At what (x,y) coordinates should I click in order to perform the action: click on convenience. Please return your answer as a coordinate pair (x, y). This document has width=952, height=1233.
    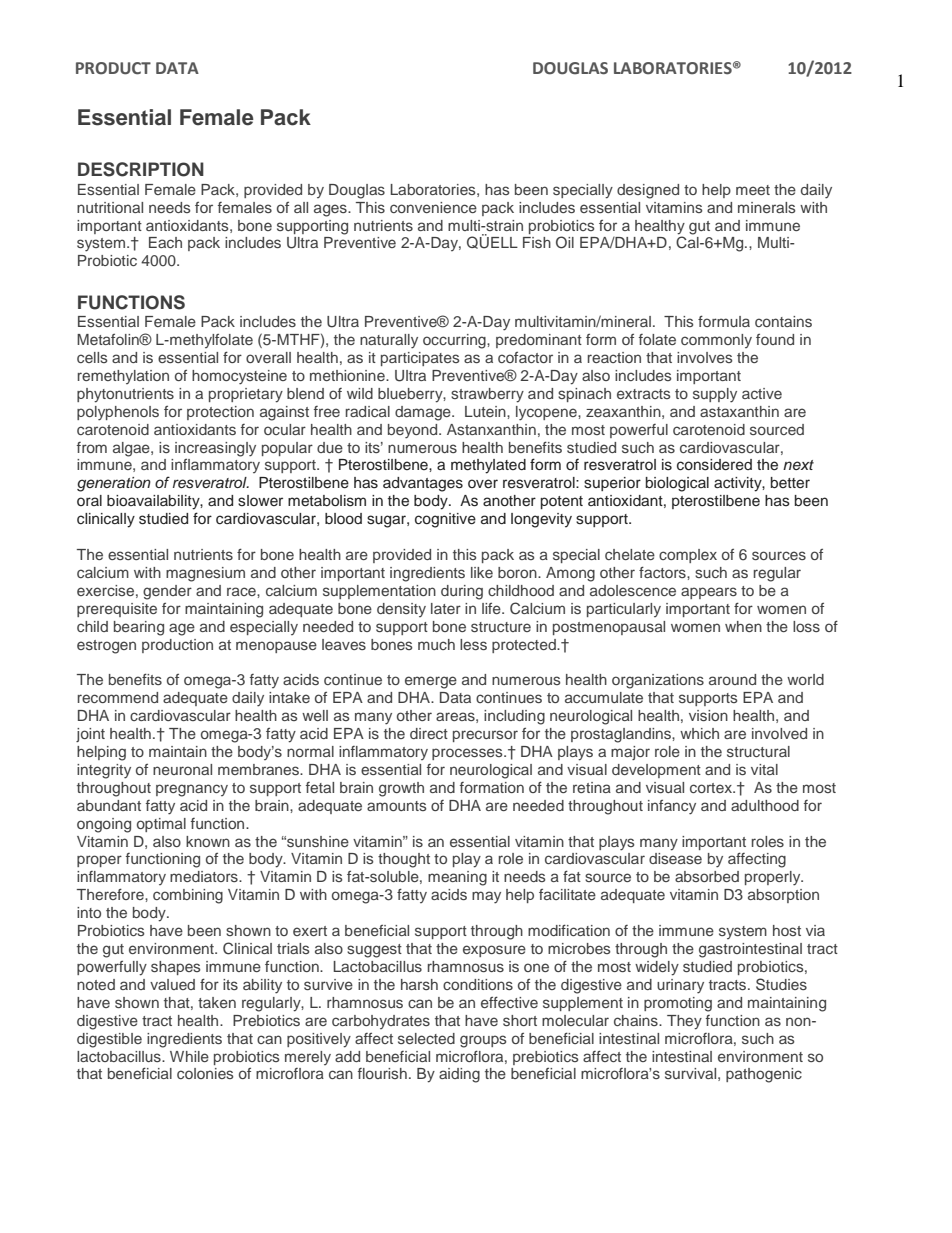
    Looking at the image, I should click on (433, 207).
